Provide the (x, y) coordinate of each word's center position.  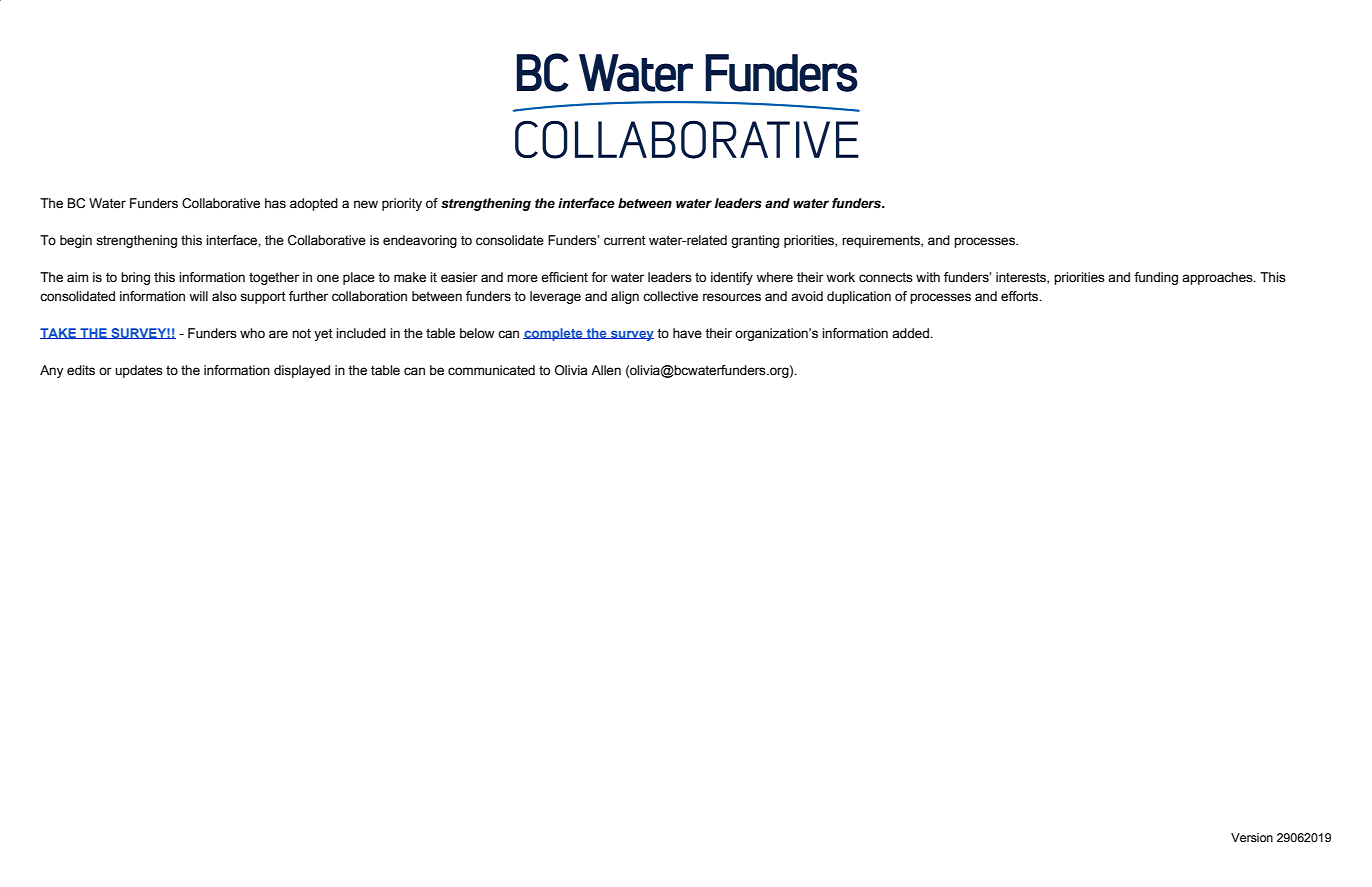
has (275, 203)
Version (1252, 837)
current (625, 240)
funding (1156, 278)
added (911, 333)
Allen (606, 370)
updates (139, 371)
